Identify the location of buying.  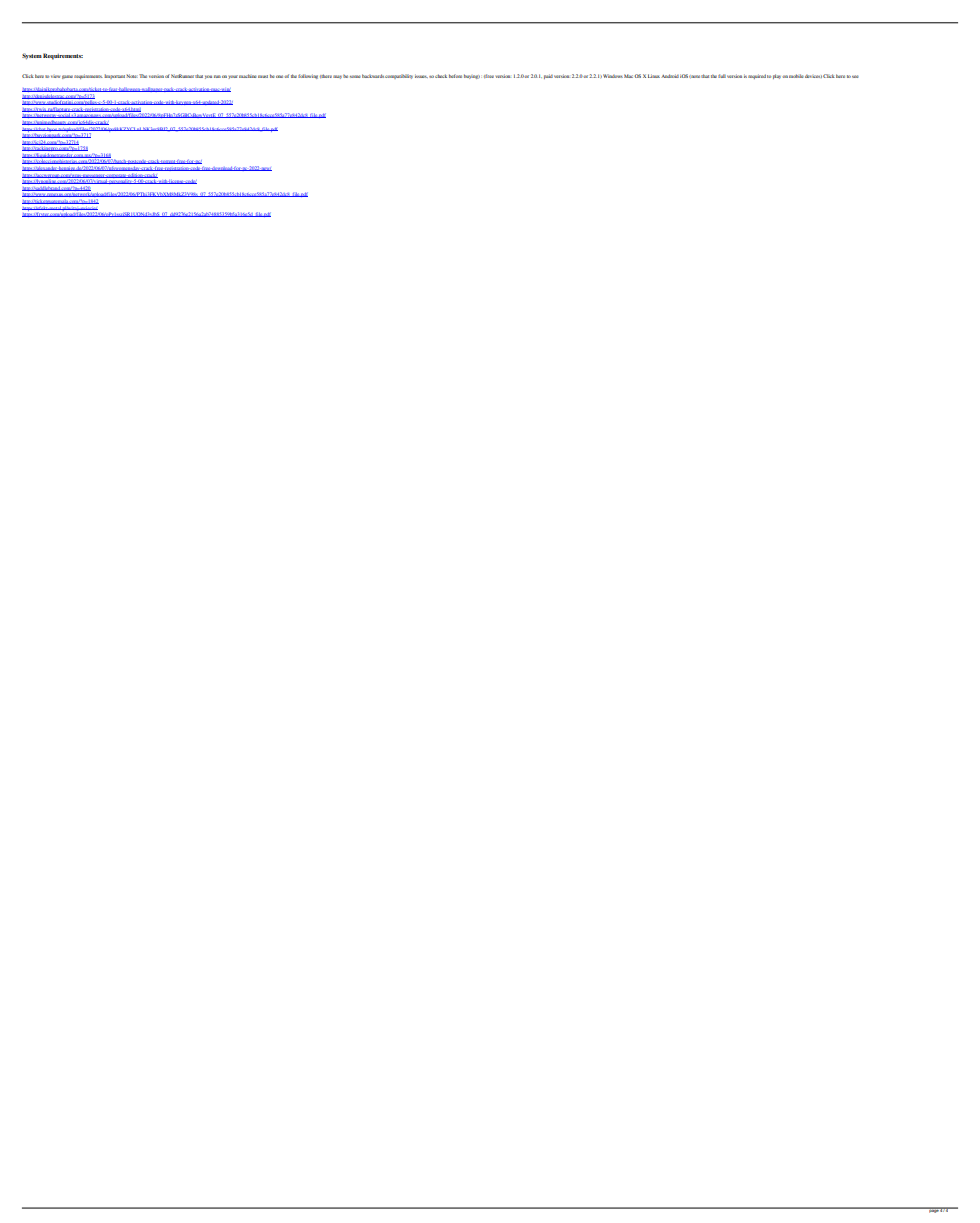
(472, 76).
